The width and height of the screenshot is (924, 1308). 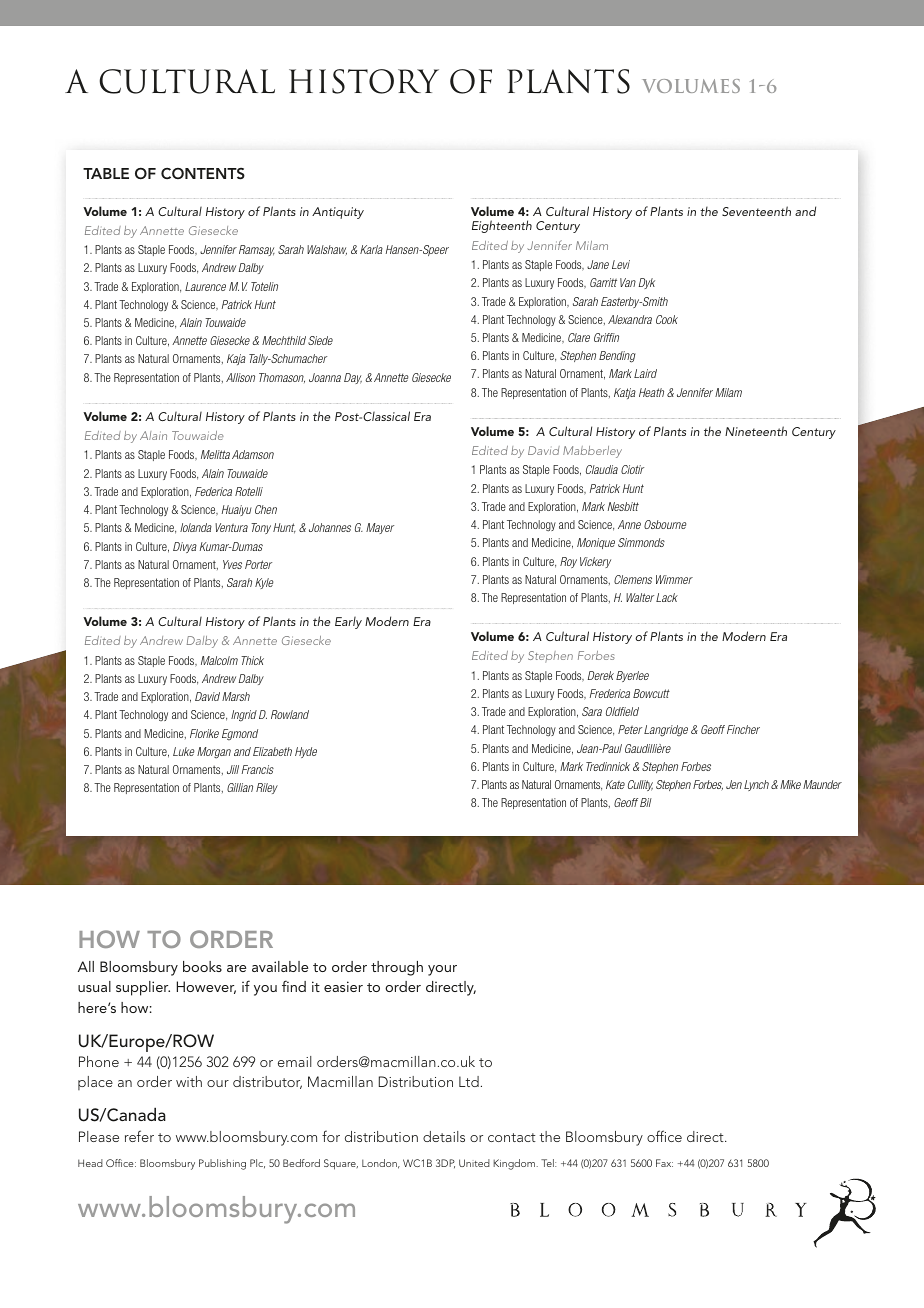 What do you see at coordinates (219, 660) in the screenshot?
I see `Malcolm` at bounding box center [219, 660].
